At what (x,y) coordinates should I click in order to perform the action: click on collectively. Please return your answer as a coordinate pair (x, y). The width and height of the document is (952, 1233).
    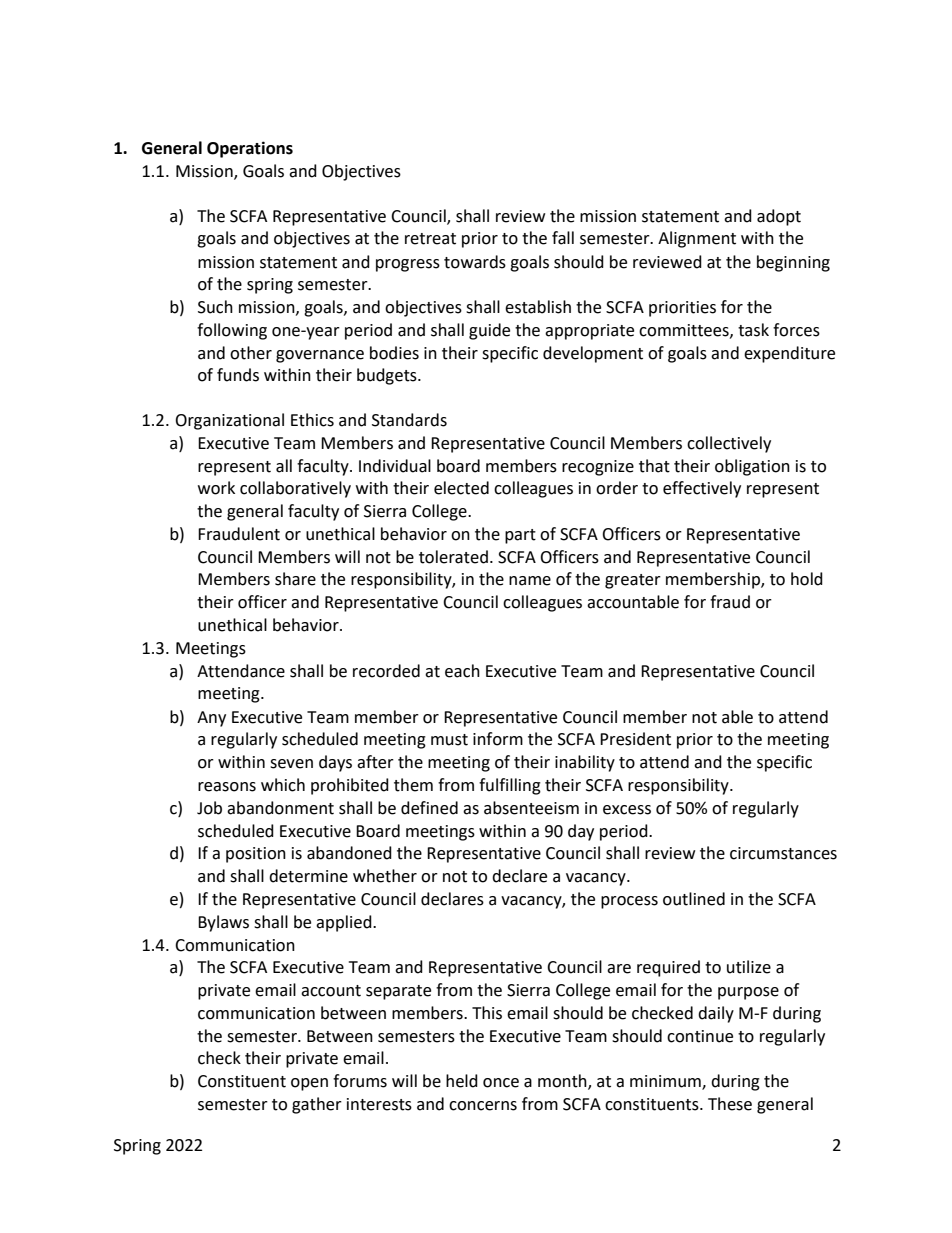
    Looking at the image, I should click on (729, 444).
